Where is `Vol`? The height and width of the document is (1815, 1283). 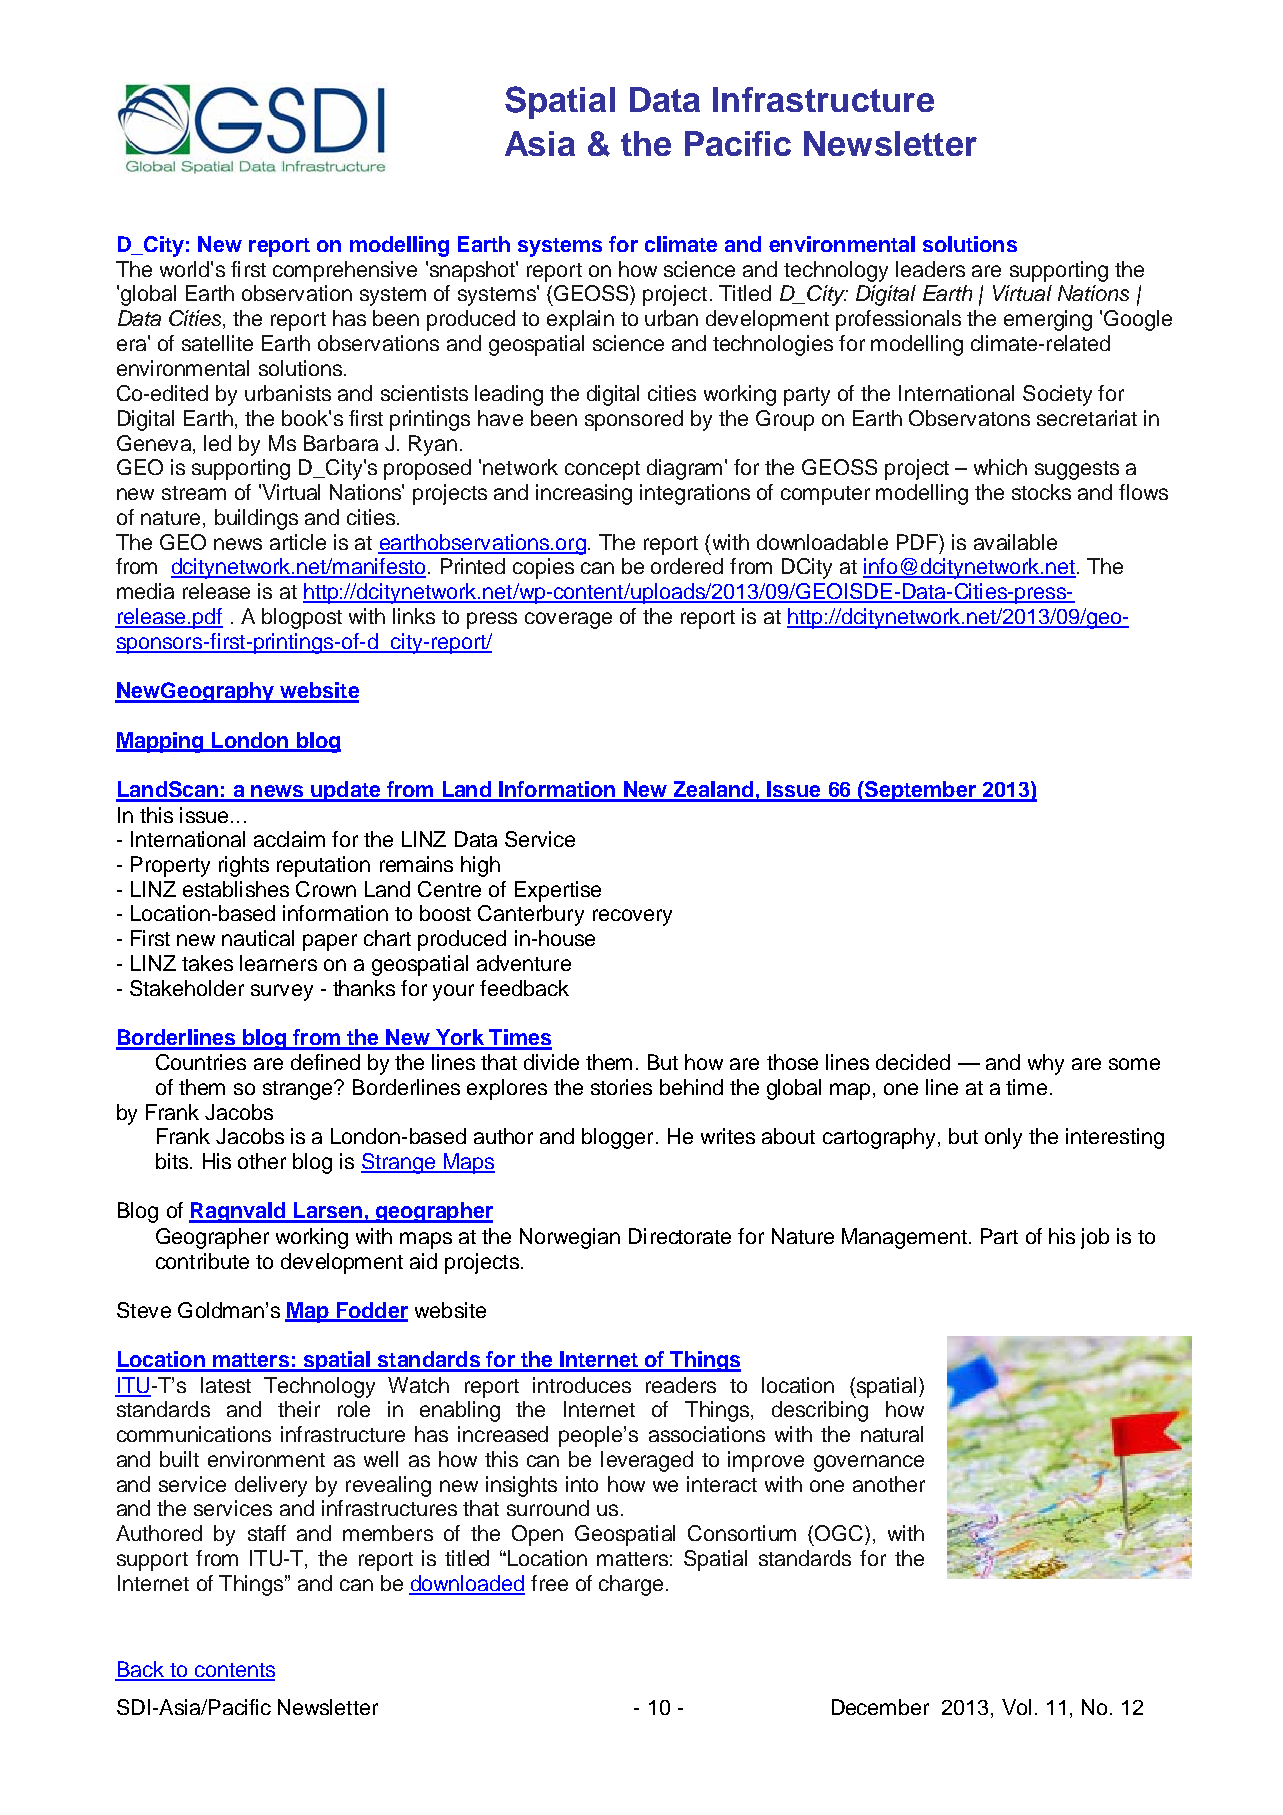 Vol is located at coordinates (1016, 1707).
